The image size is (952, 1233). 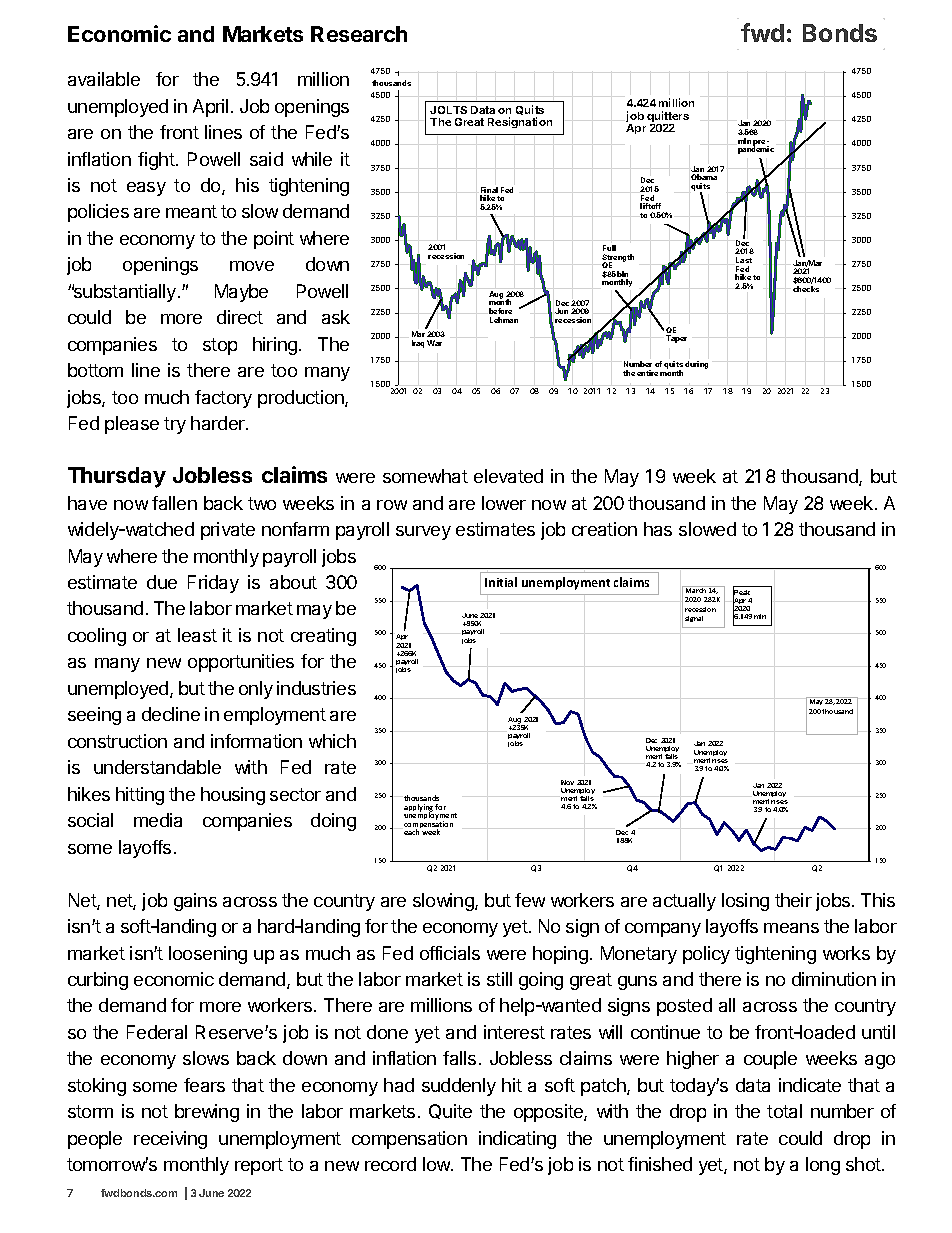 What do you see at coordinates (359, 34) in the screenshot?
I see `Research` at bounding box center [359, 34].
